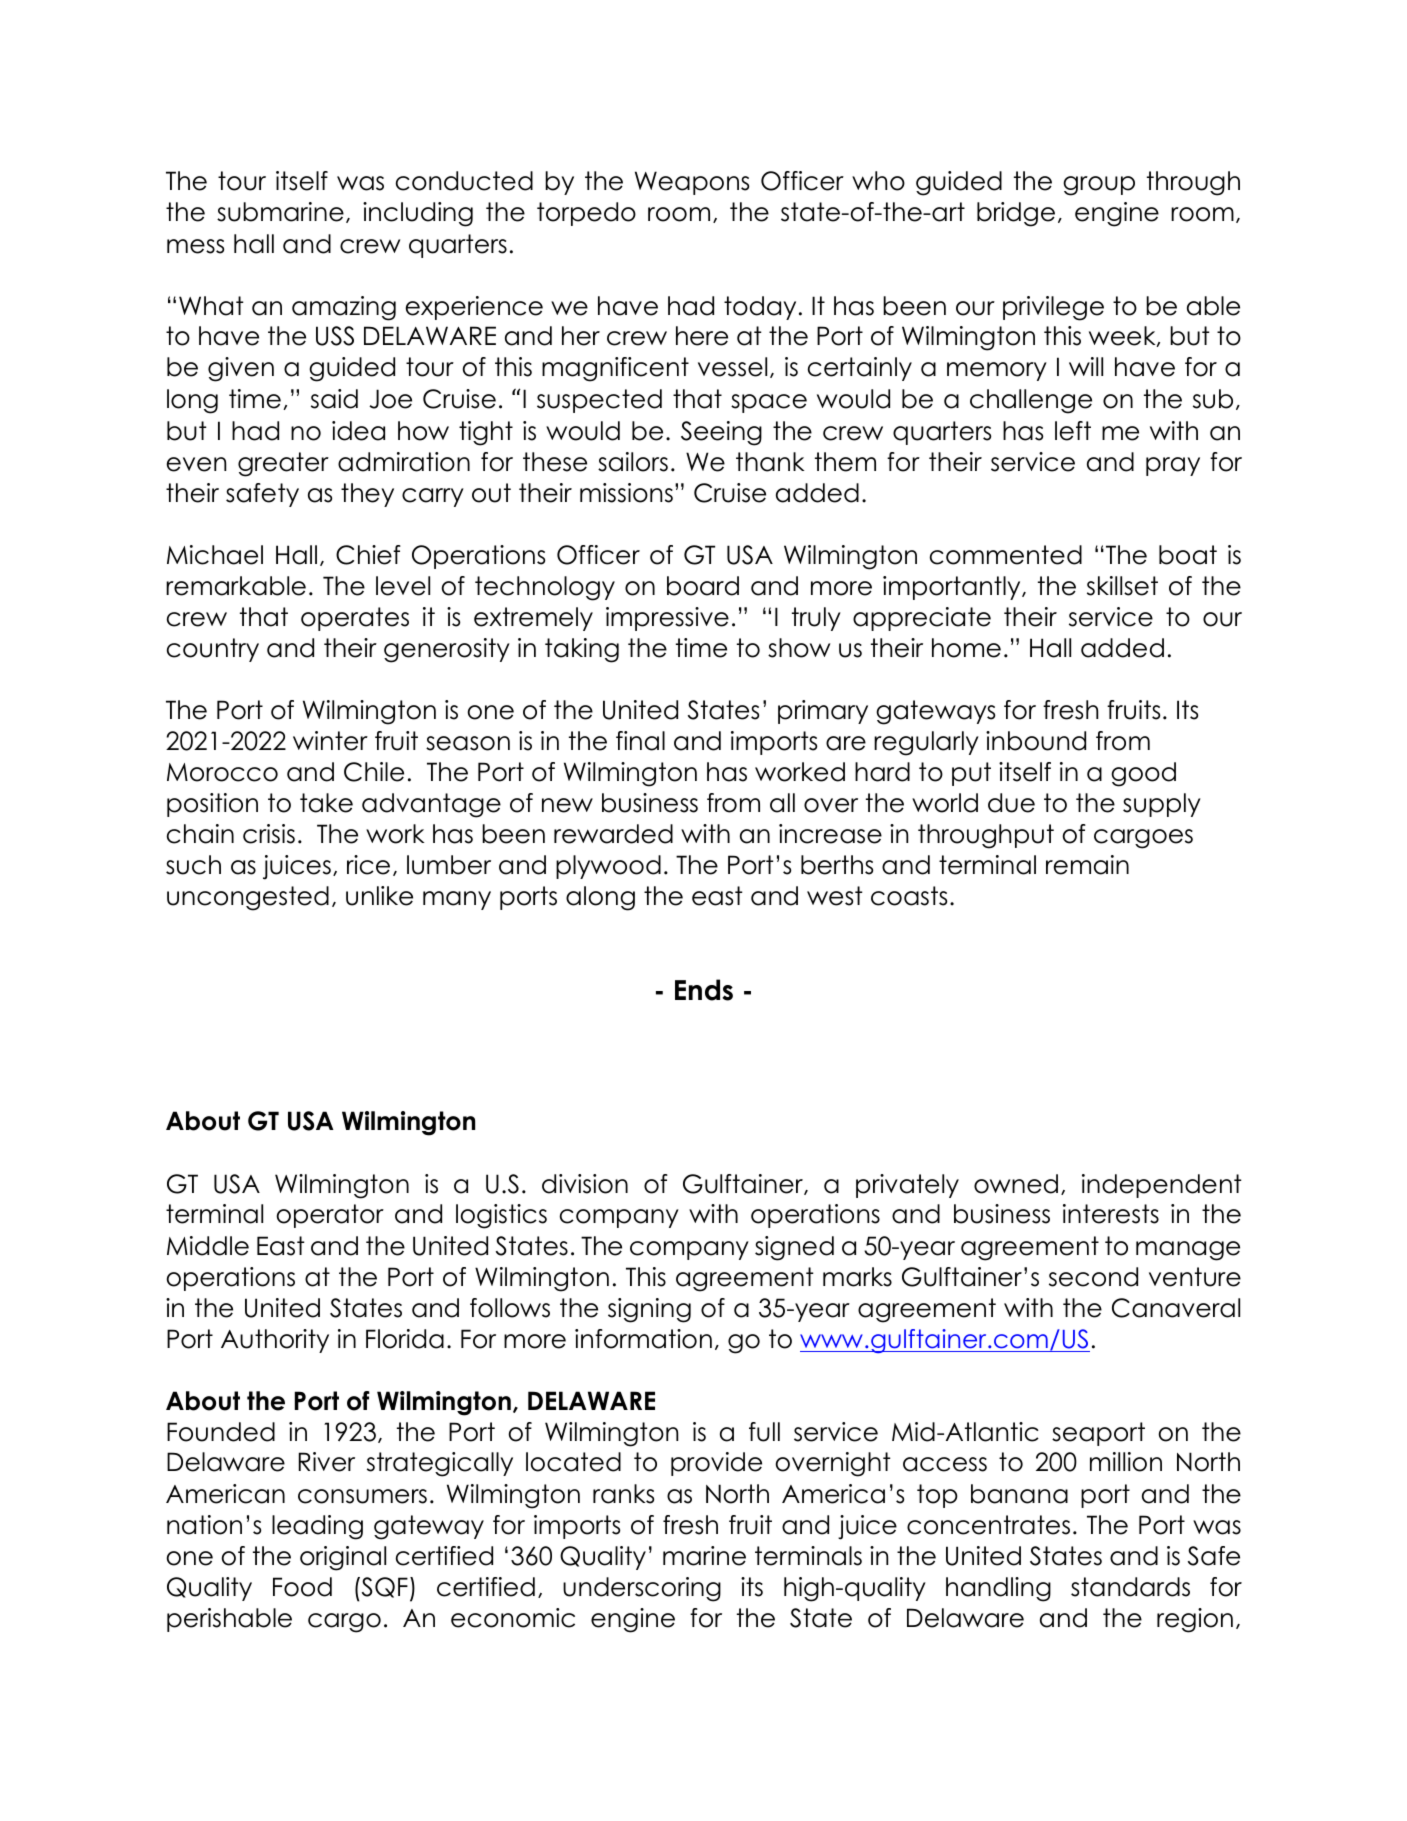 The image size is (1407, 1821). What do you see at coordinates (642, 1589) in the screenshot?
I see `underscoring` at bounding box center [642, 1589].
